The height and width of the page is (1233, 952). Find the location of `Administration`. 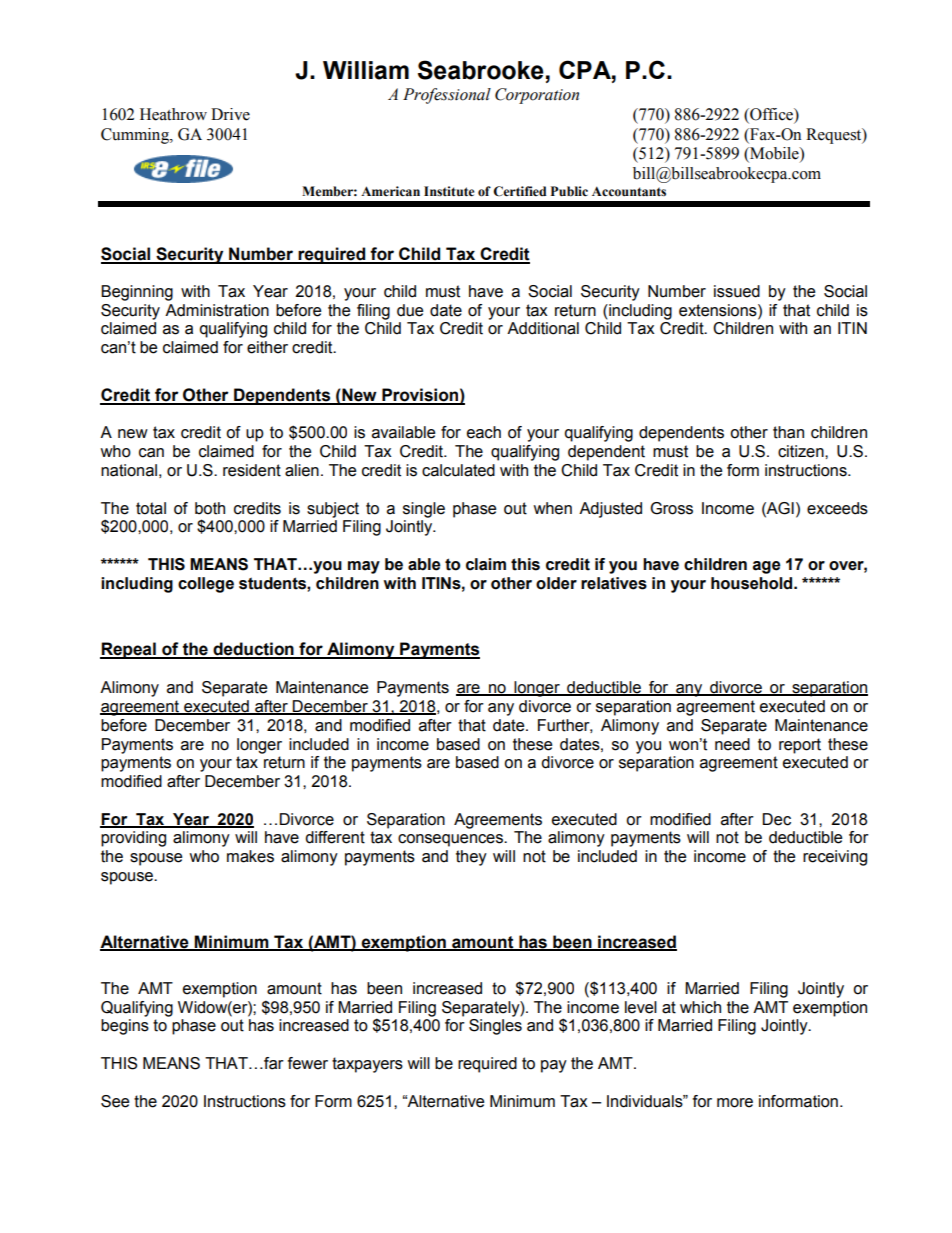

Administration is located at coordinates (217, 310).
